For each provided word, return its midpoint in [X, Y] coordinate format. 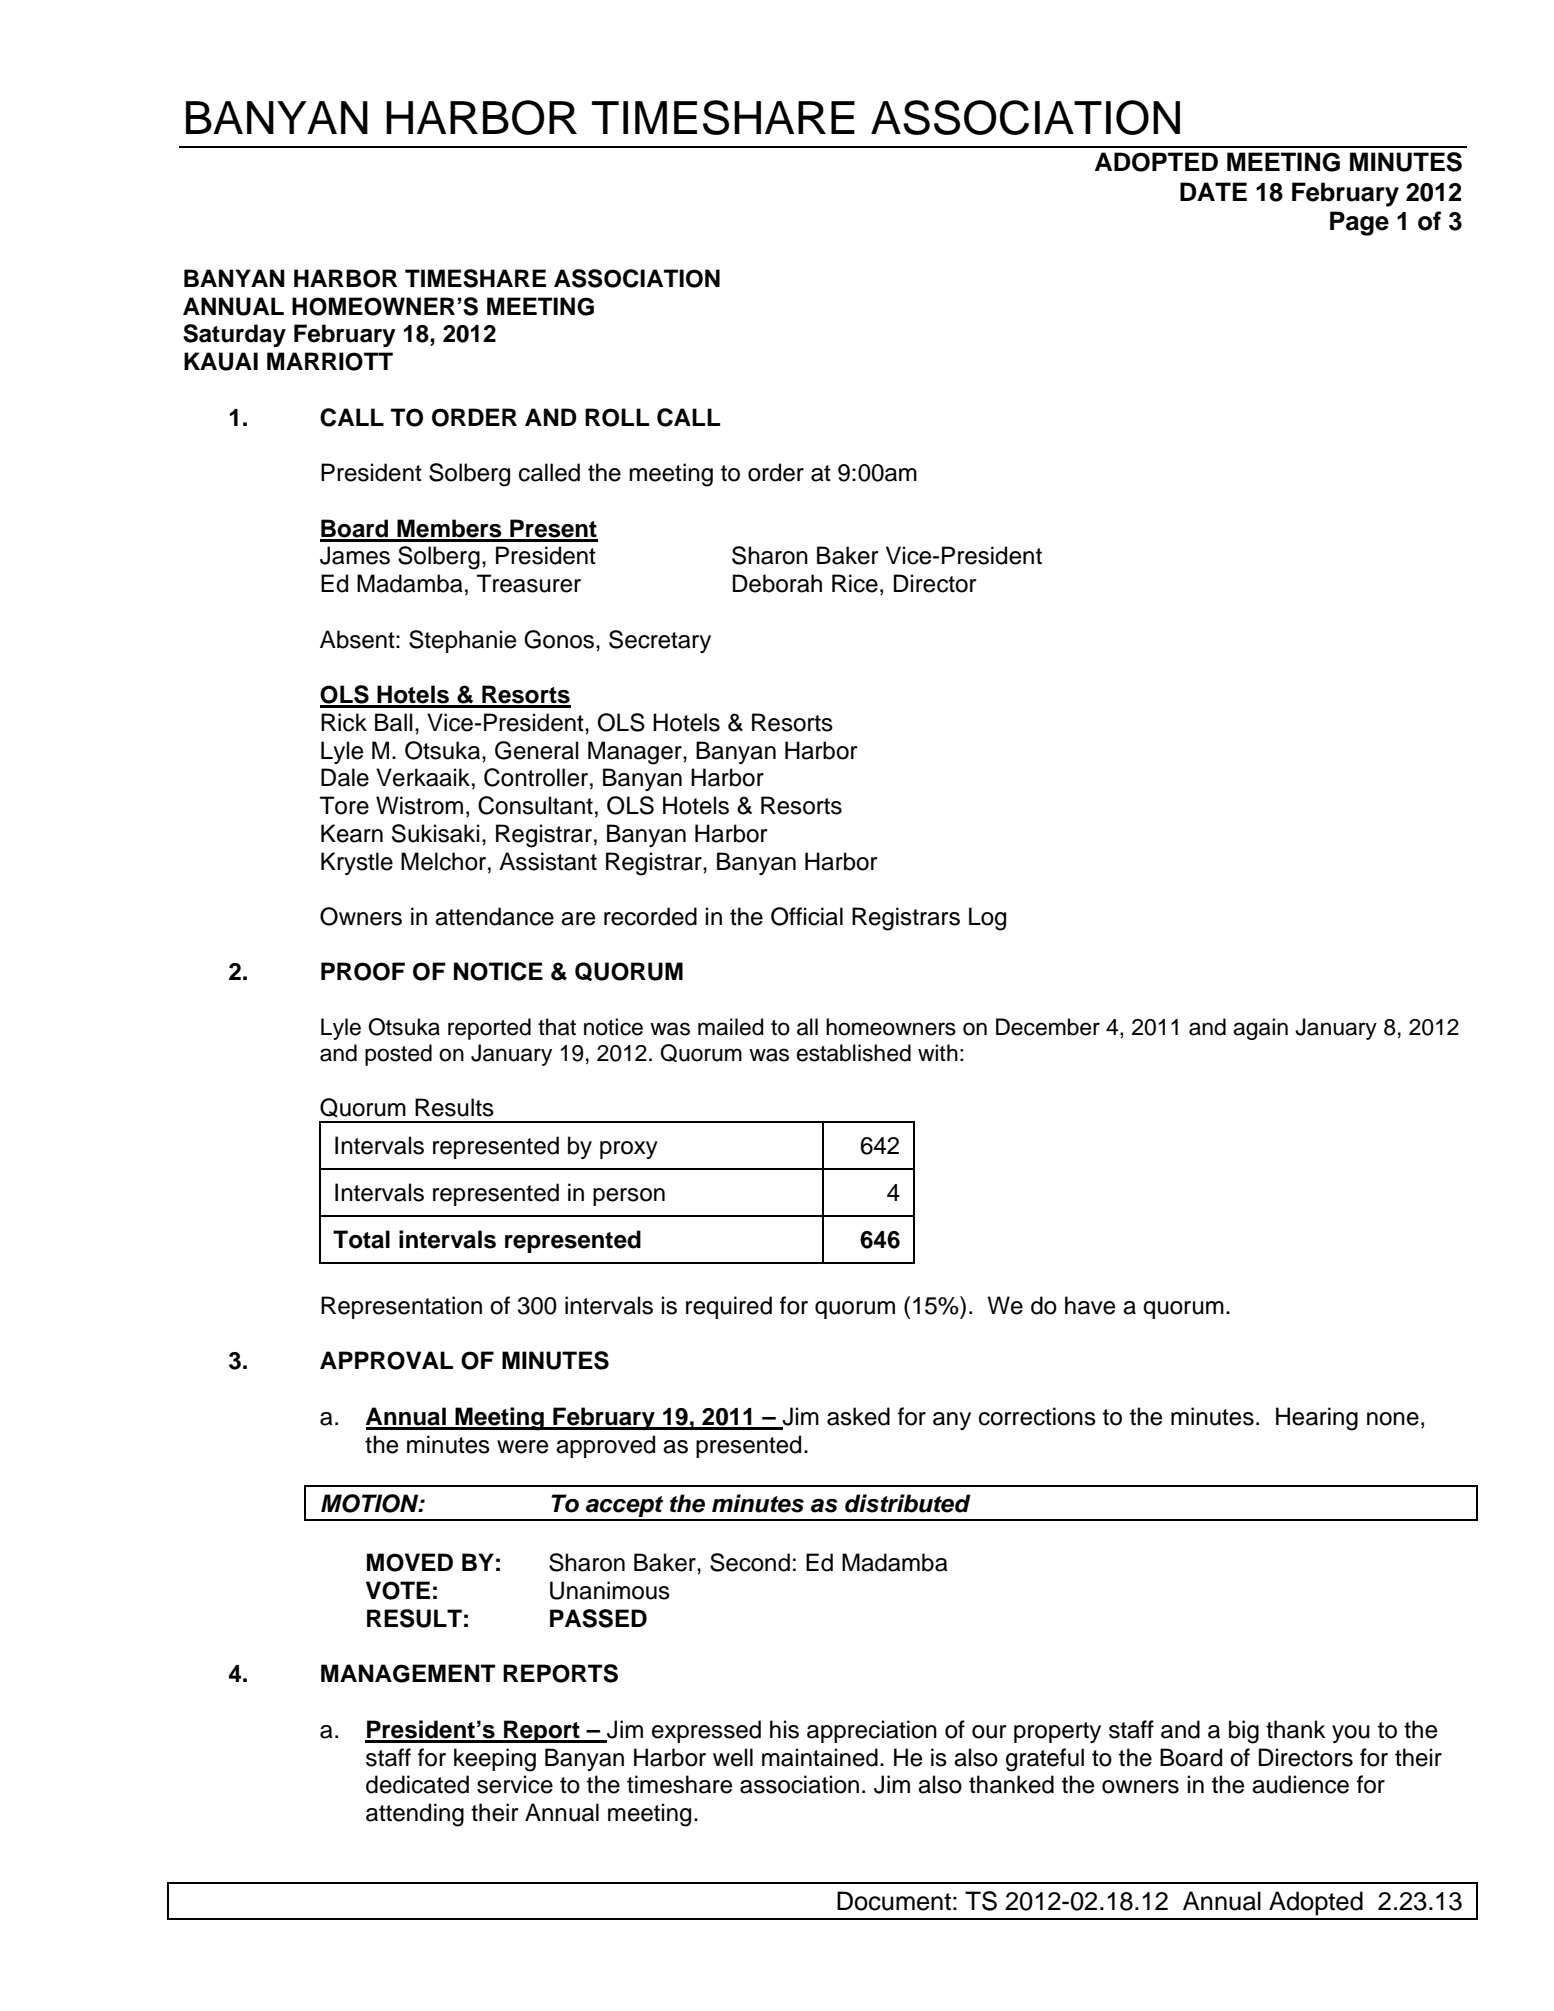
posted [398, 1055]
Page [1359, 223]
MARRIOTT [330, 361]
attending [415, 1815]
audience [1300, 1784]
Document [894, 1901]
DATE [1213, 191]
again [1260, 1029]
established [854, 1053]
